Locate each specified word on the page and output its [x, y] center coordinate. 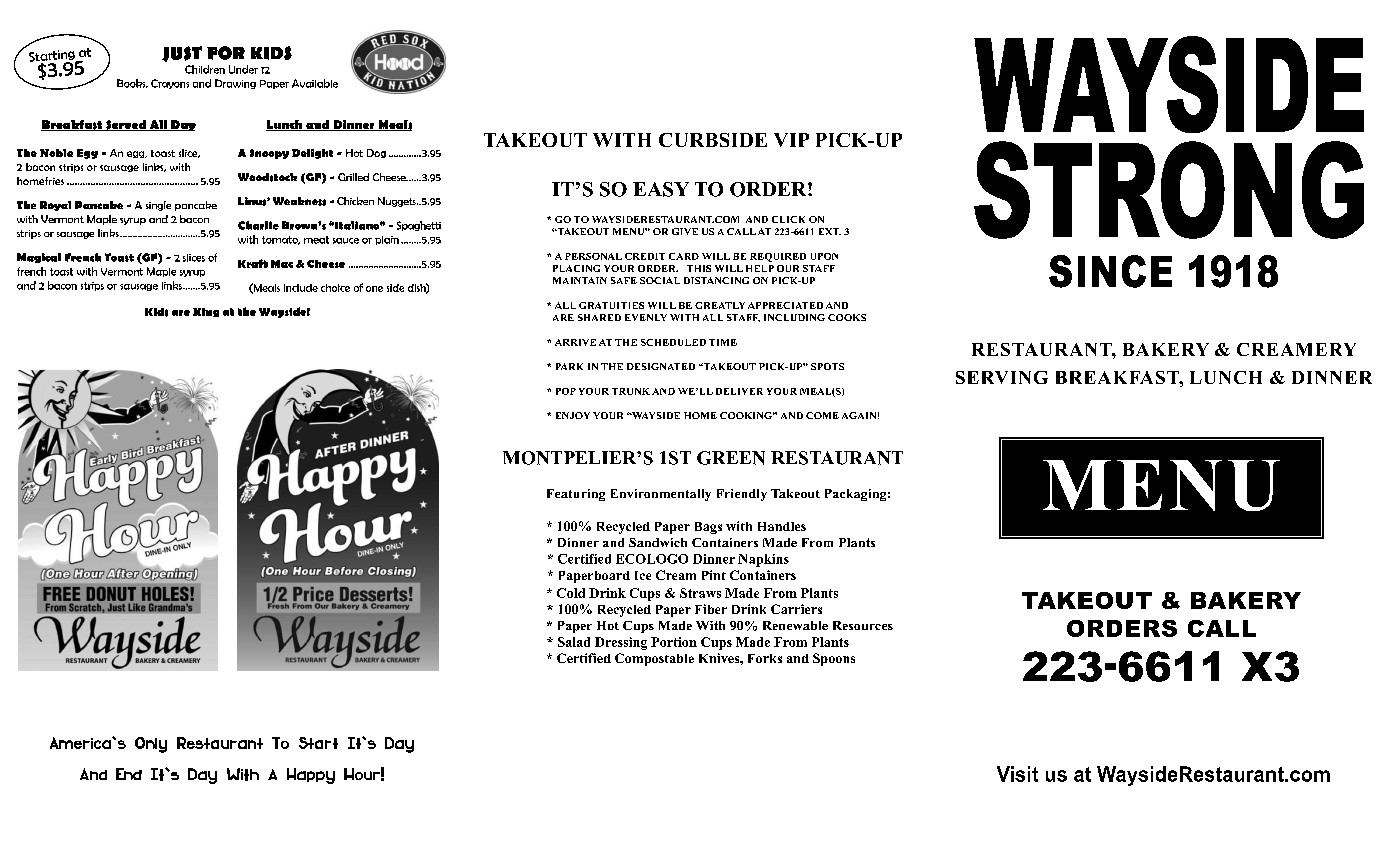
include [301, 288]
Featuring [576, 495]
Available [315, 83]
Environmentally [661, 495]
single [158, 206]
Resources [863, 625]
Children [205, 69]
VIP [791, 140]
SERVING [1002, 377]
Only [151, 745]
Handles [782, 526]
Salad [574, 642]
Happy [311, 776]
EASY [661, 189]
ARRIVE [575, 342]
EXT [830, 231]
